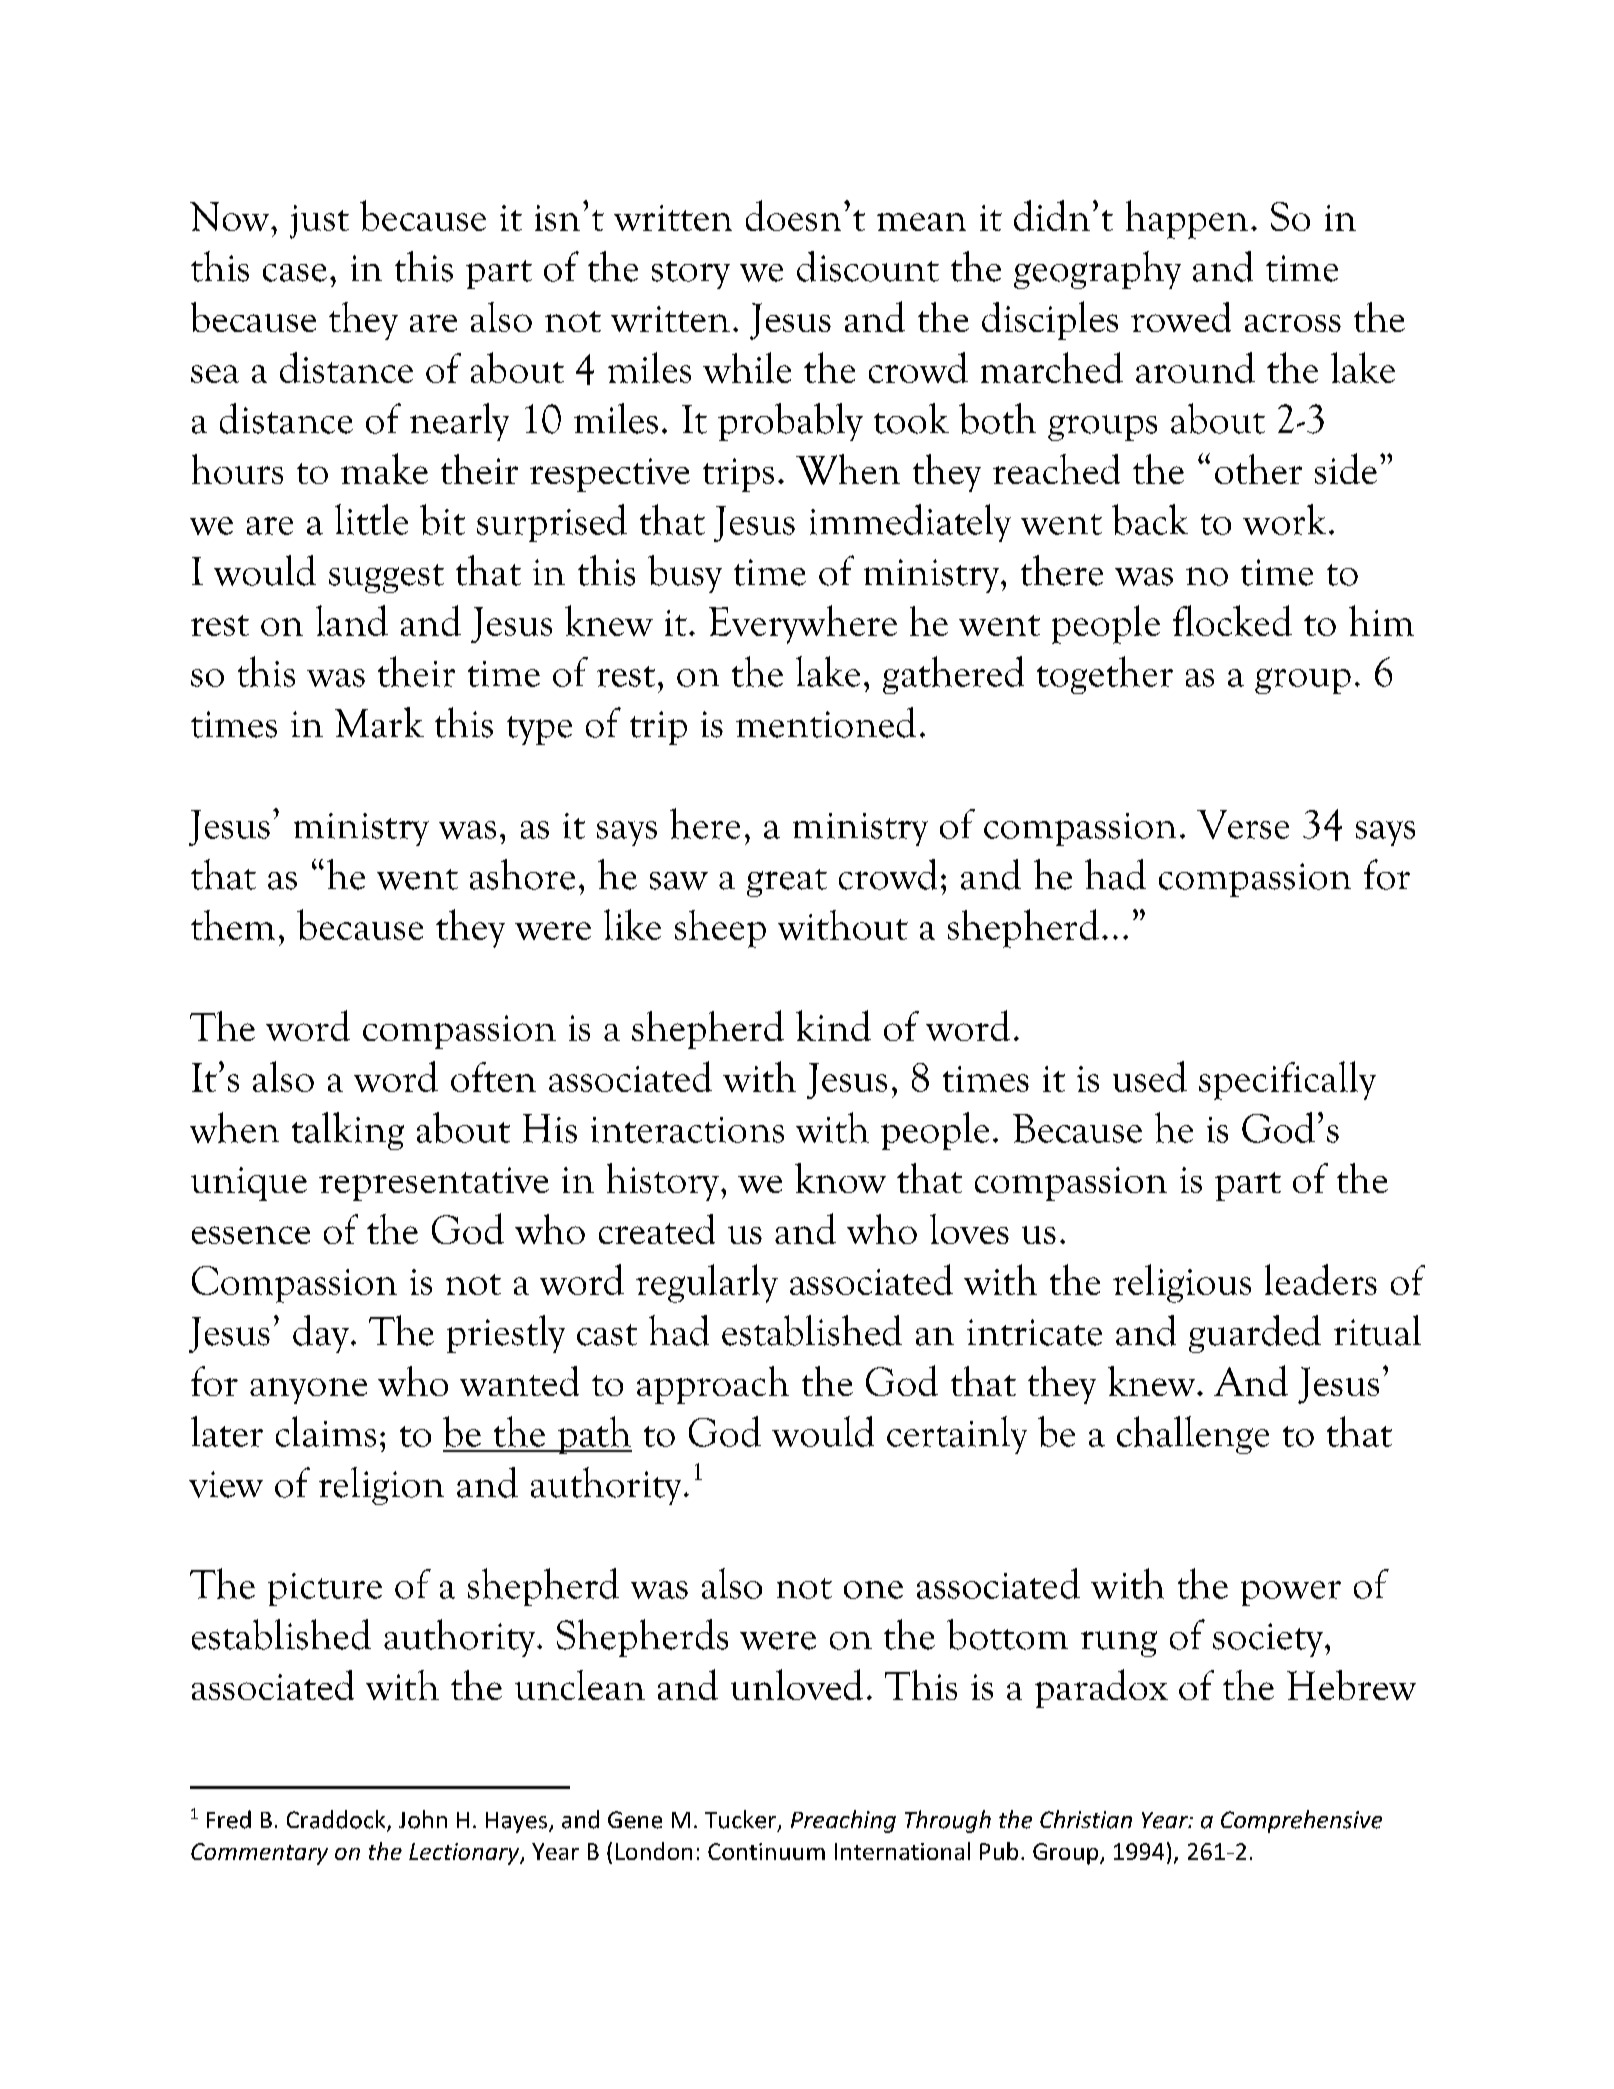  What do you see at coordinates (1255, 1334) in the screenshot?
I see `guarded` at bounding box center [1255, 1334].
